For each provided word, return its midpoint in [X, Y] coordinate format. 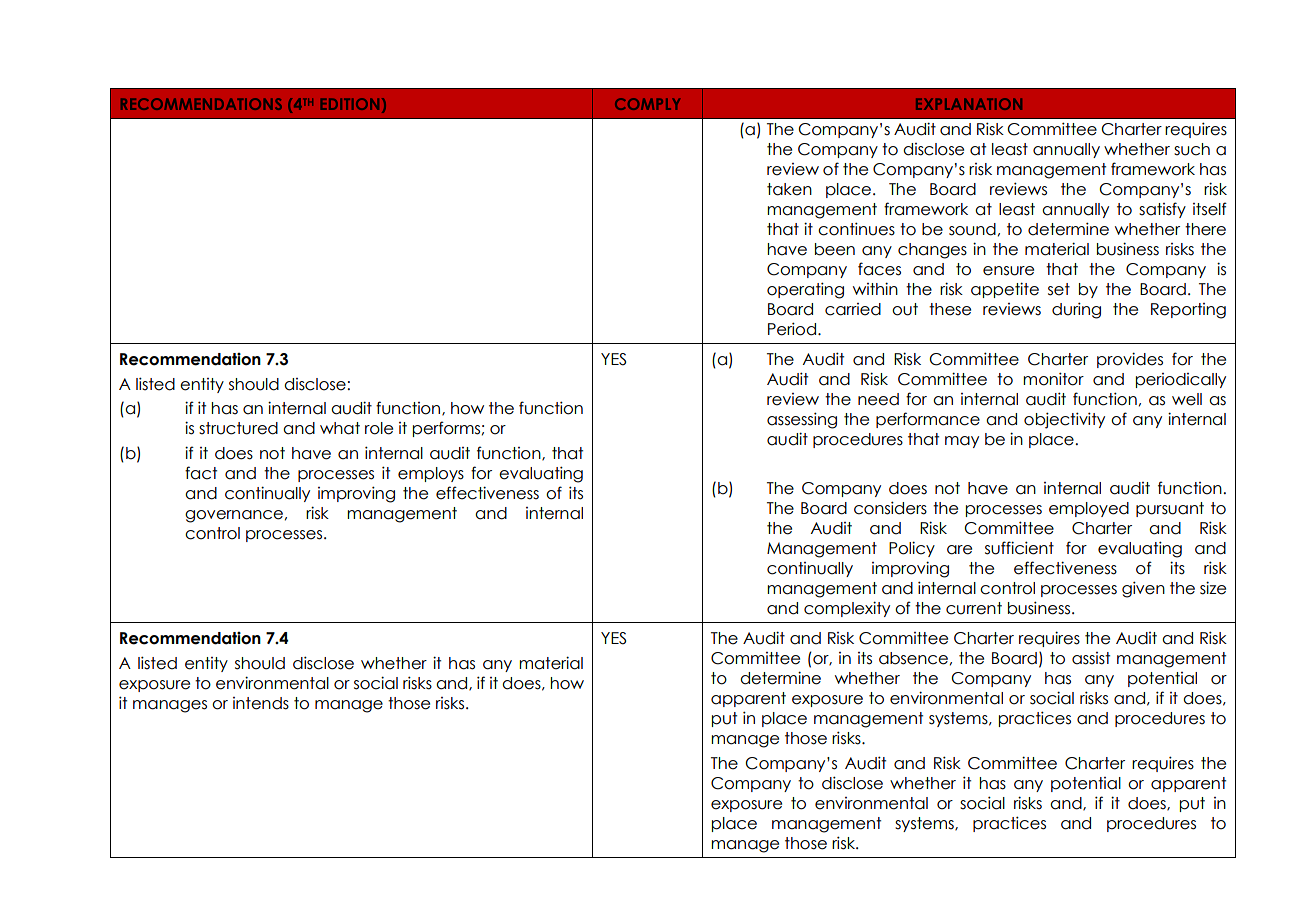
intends [261, 703]
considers [890, 508]
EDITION [350, 104]
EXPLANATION [969, 104]
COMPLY [647, 104]
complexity [847, 609]
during [1076, 310]
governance [234, 516]
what [340, 428]
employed [1089, 509]
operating [805, 290]
